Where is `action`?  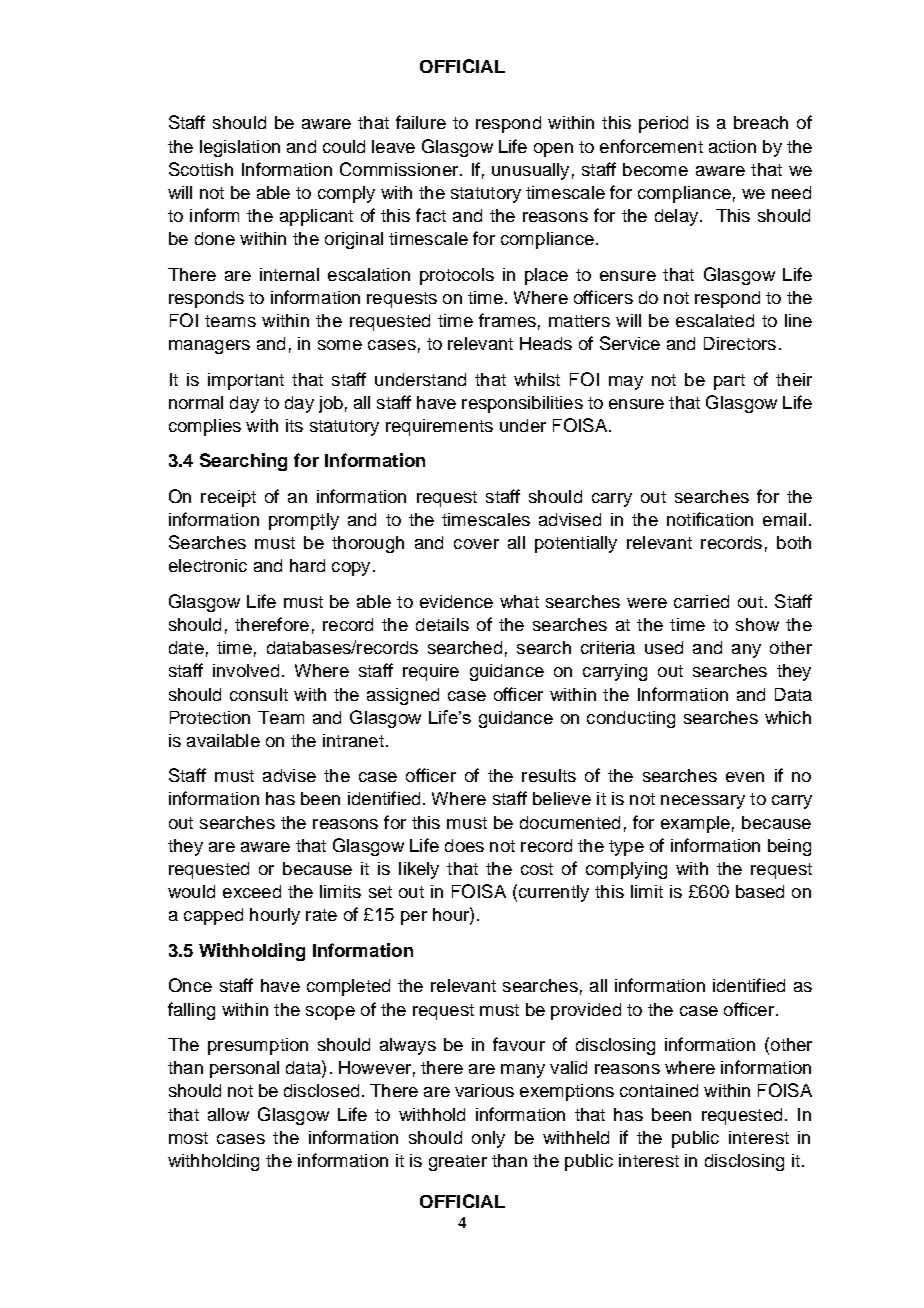 action is located at coordinates (732, 146).
